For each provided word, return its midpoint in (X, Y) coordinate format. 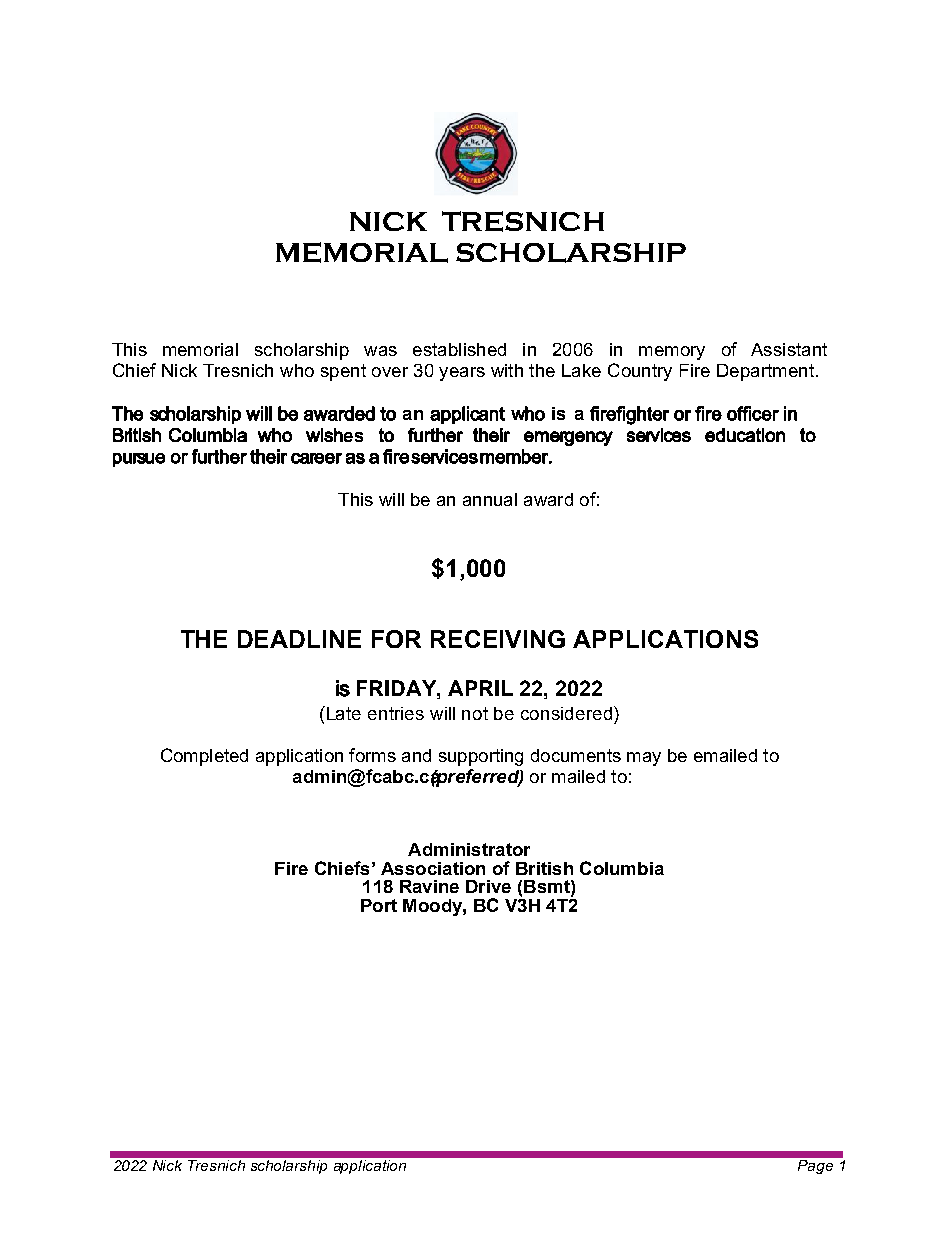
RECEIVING (498, 639)
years (462, 374)
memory (672, 353)
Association (433, 868)
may (644, 759)
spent (343, 372)
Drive (488, 886)
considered (566, 713)
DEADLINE (299, 639)
